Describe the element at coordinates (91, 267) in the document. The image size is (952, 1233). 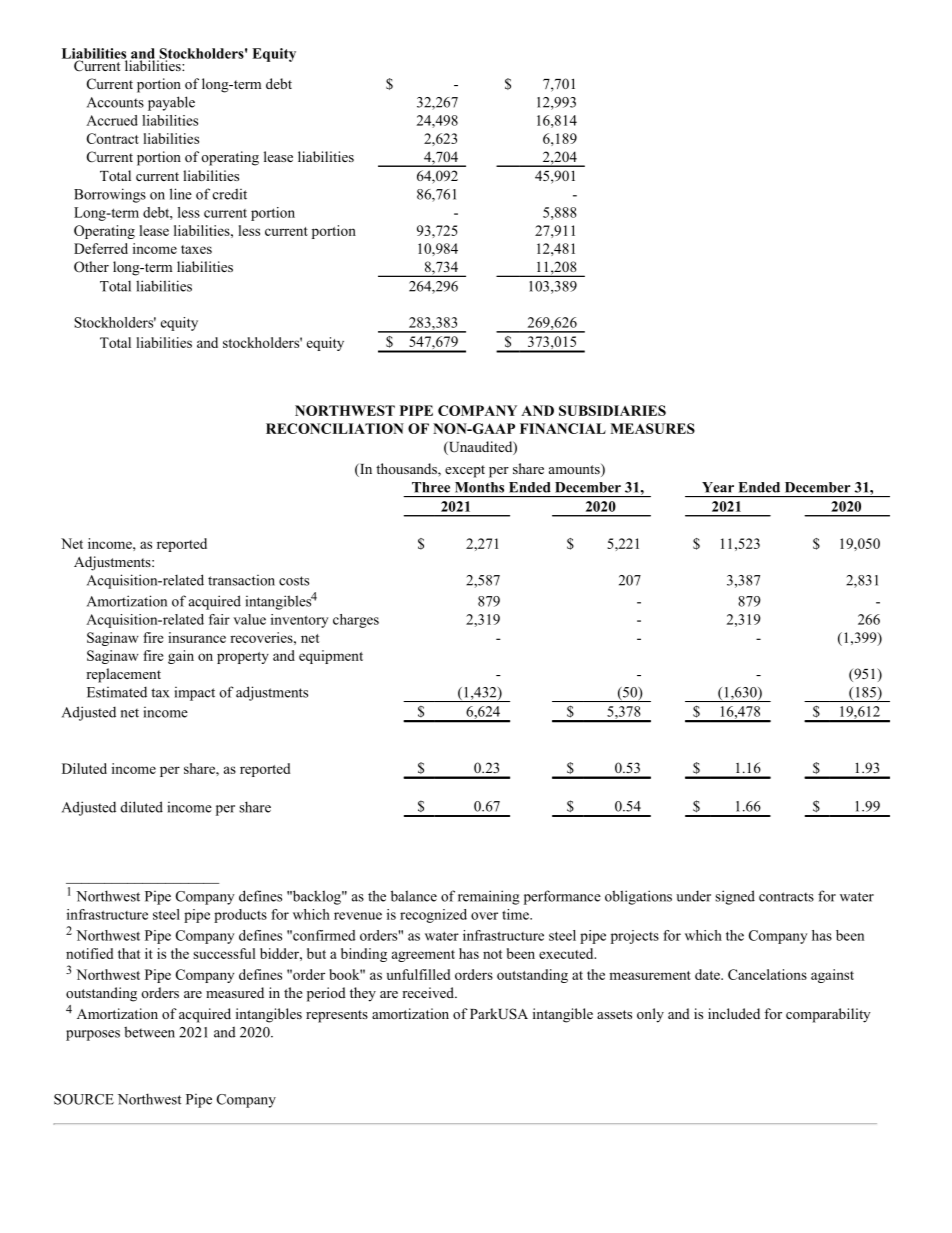
I see `Other` at that location.
